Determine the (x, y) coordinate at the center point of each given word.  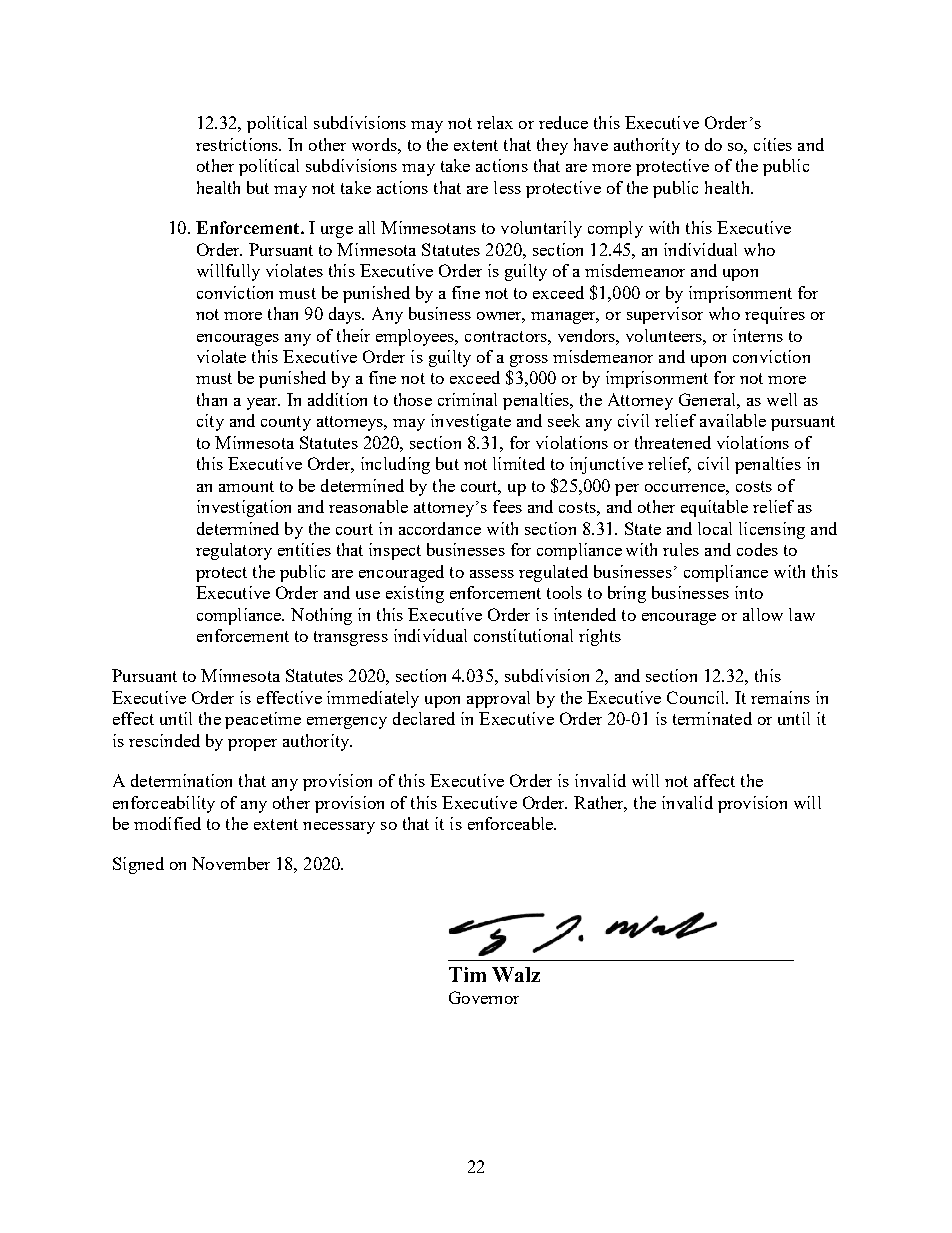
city (210, 422)
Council (697, 697)
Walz (516, 974)
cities (773, 144)
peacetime (263, 720)
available (733, 420)
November (231, 863)
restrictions (238, 144)
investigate (471, 422)
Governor (484, 997)
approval (498, 699)
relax (495, 122)
